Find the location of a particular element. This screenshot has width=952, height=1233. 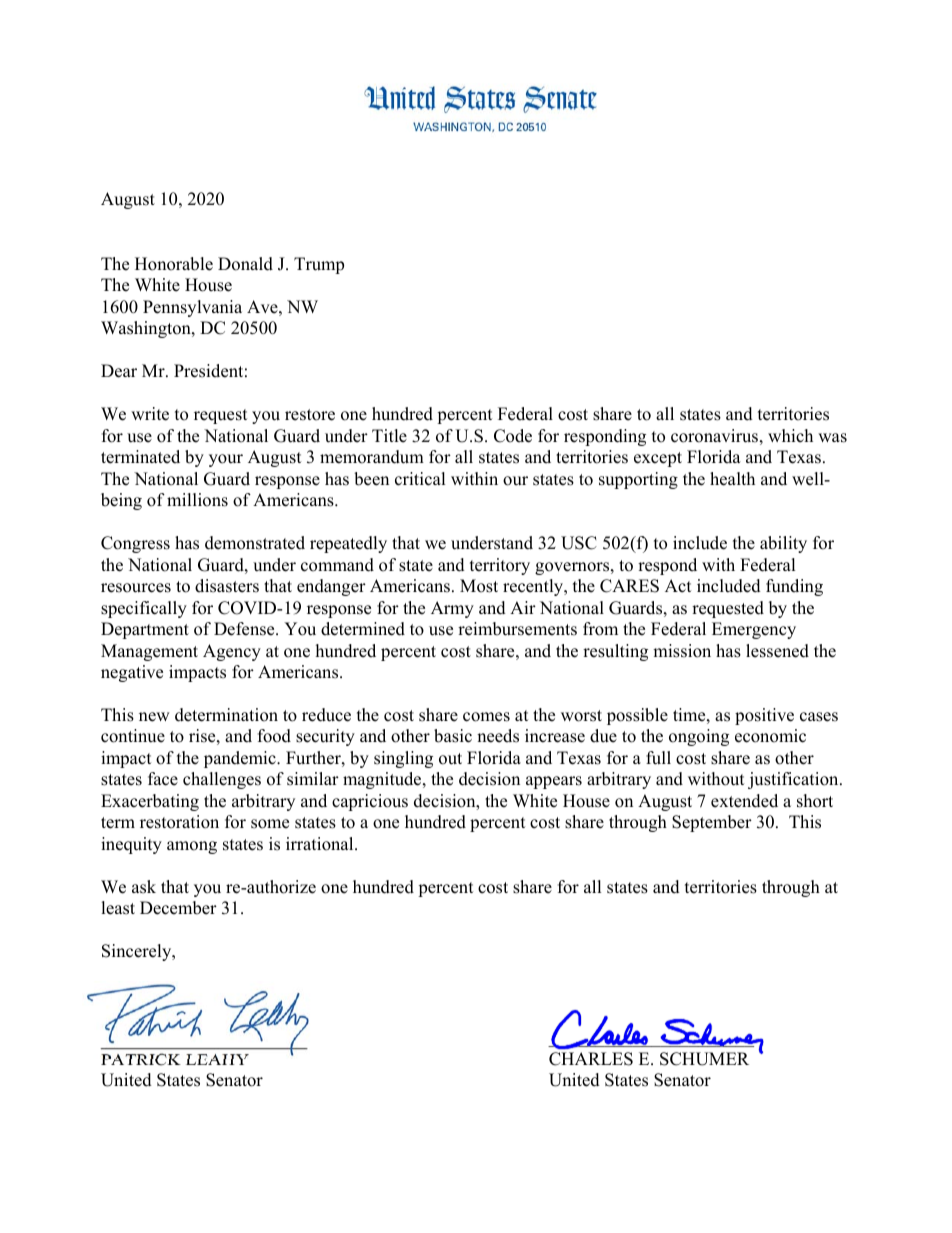

Agency is located at coordinates (232, 652).
